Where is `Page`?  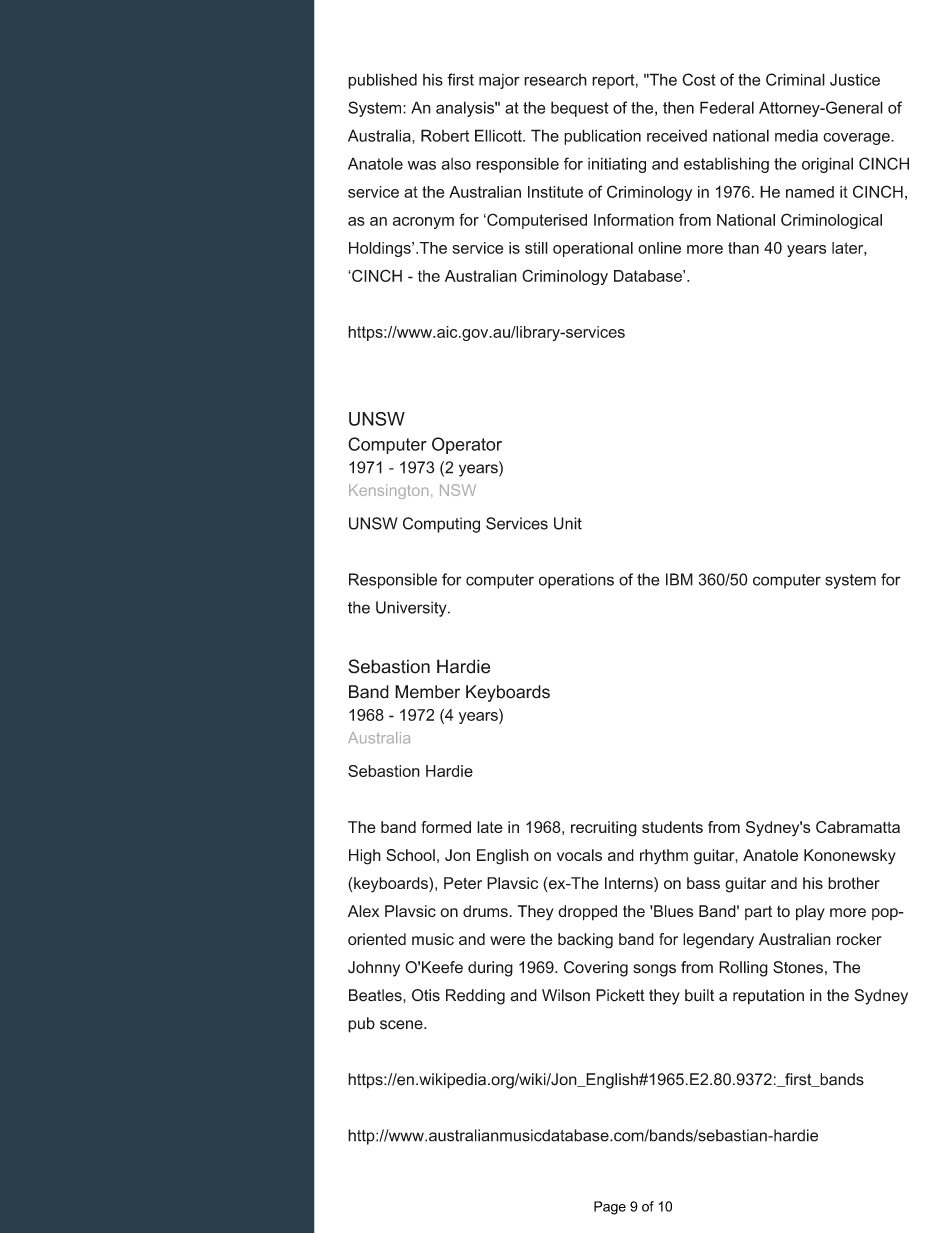
Page is located at coordinates (610, 1208).
